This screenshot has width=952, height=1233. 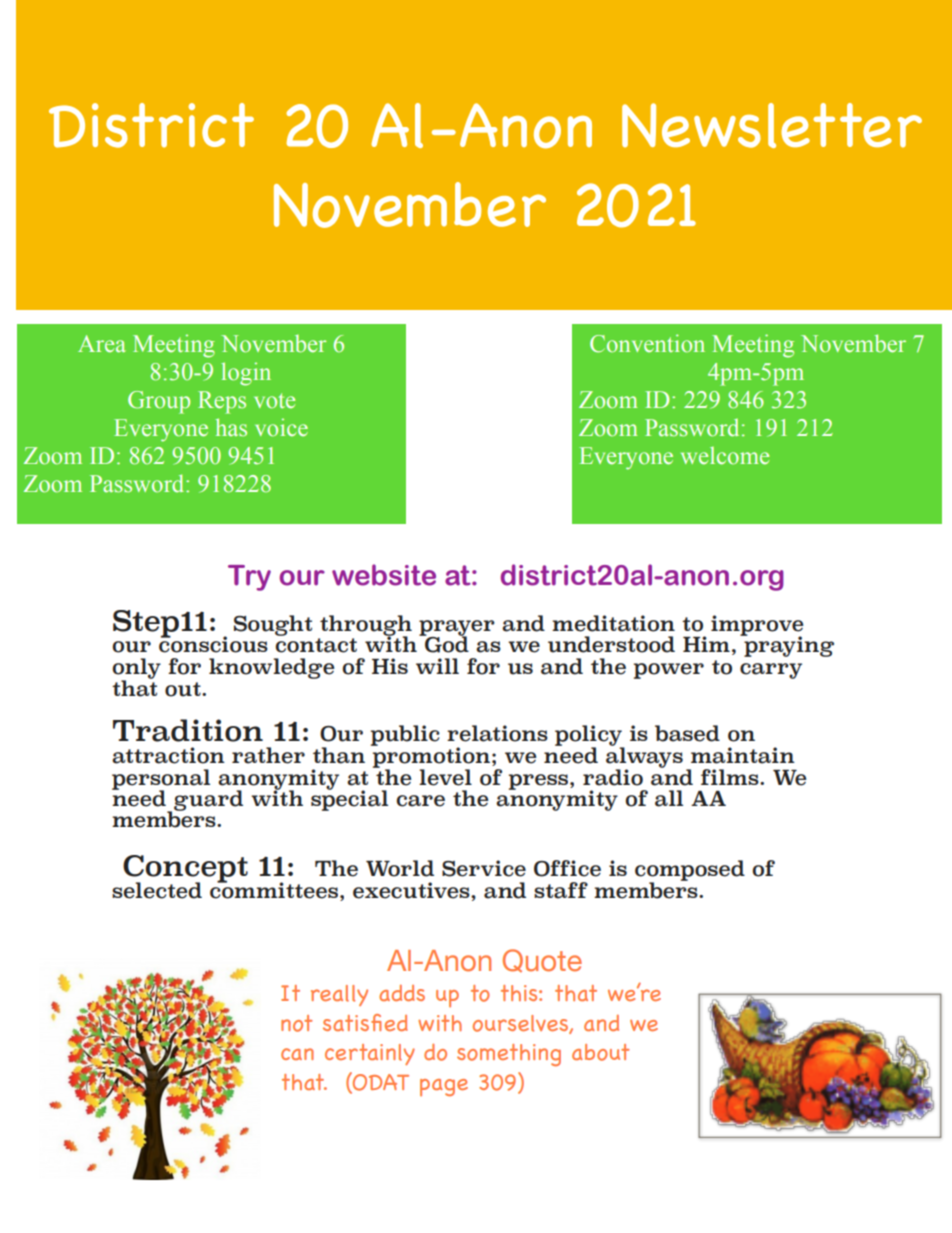 What do you see at coordinates (437, 666) in the screenshot?
I see `will` at bounding box center [437, 666].
